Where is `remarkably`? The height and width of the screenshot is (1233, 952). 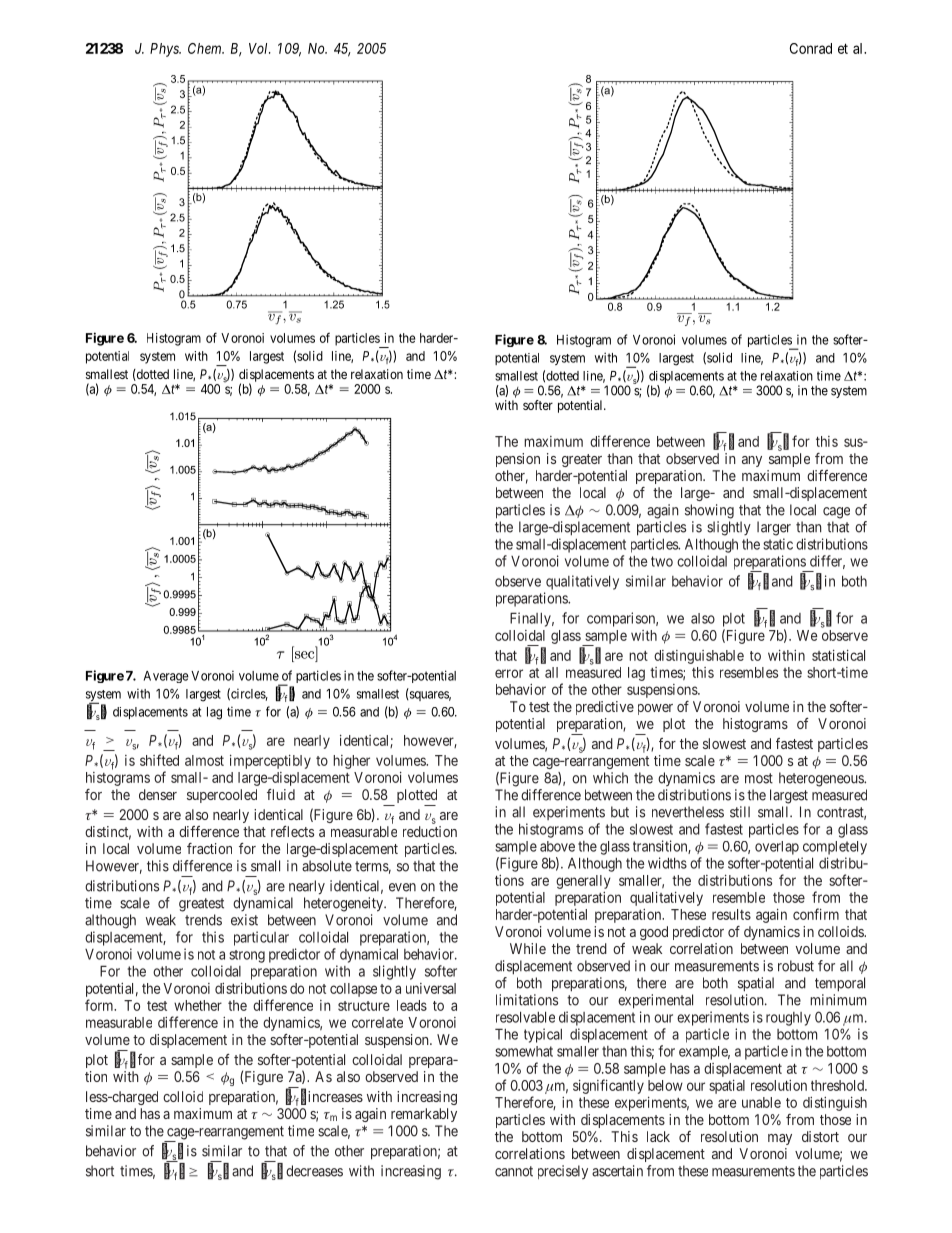 remarkably is located at coordinates (424, 1115).
